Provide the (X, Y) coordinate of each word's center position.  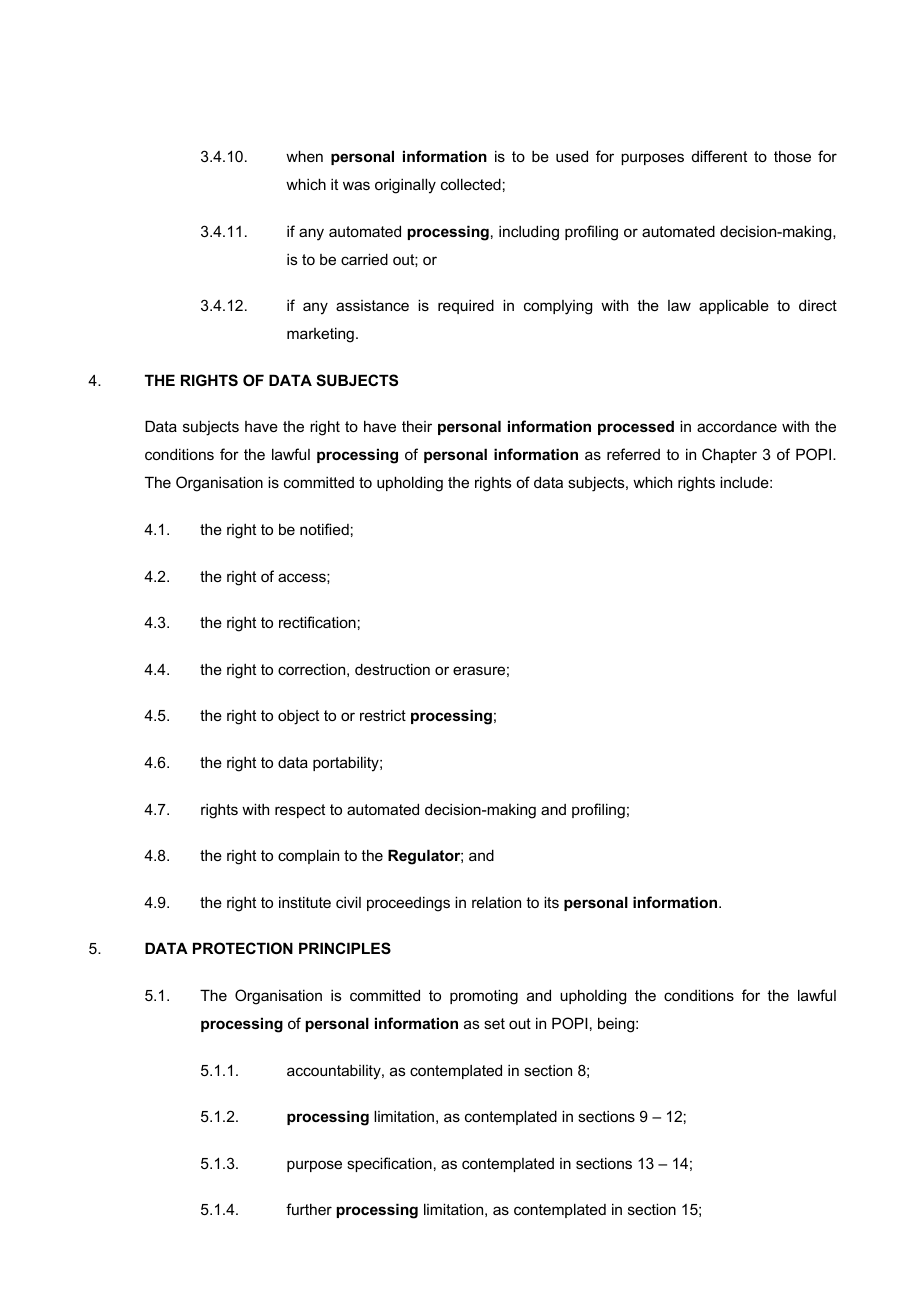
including (529, 233)
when (304, 156)
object (298, 717)
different (719, 156)
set (494, 1023)
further (309, 1209)
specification (389, 1164)
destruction (392, 669)
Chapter (729, 455)
